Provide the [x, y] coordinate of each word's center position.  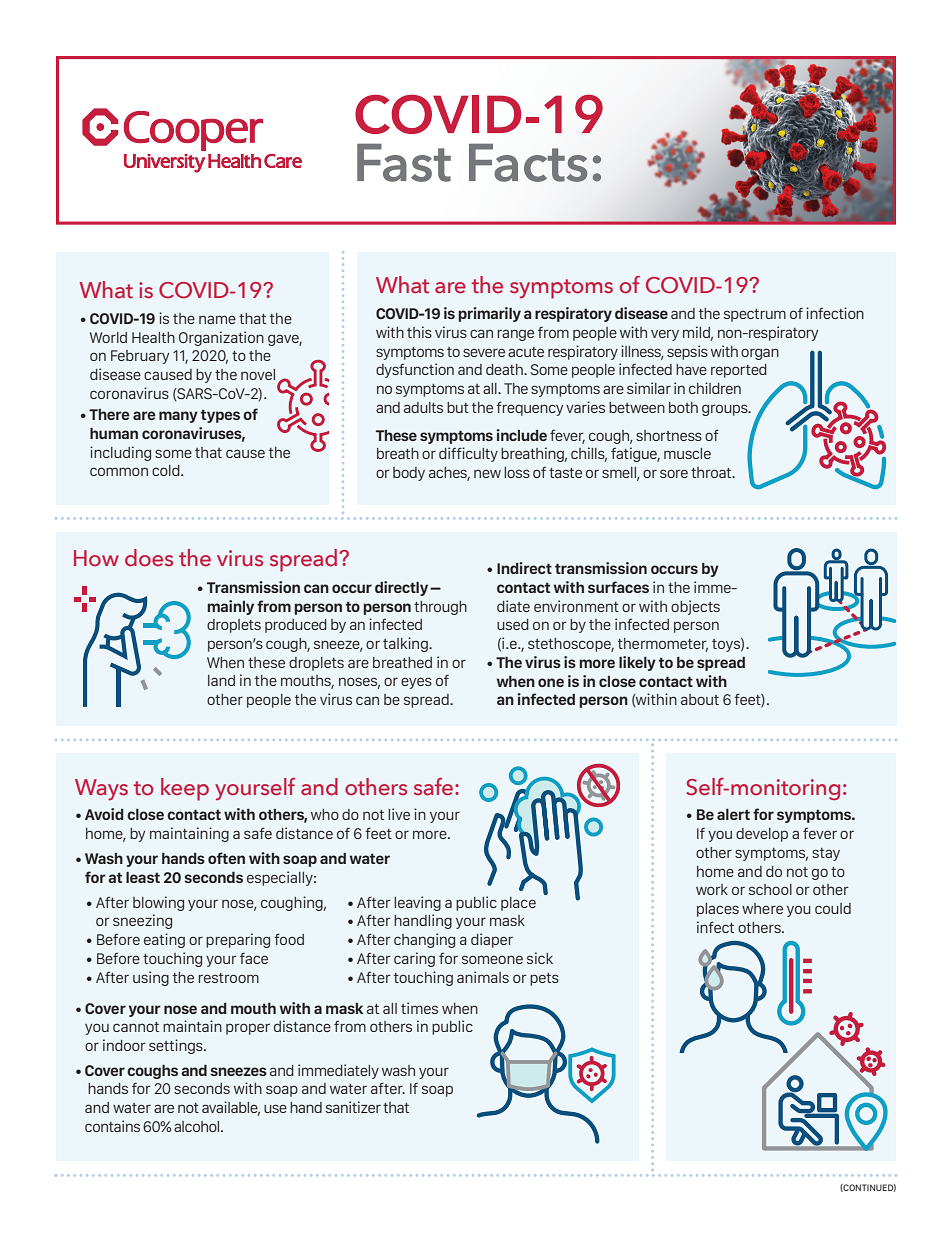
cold [167, 470]
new [487, 473]
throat [712, 472]
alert [733, 814]
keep [185, 789]
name [217, 319]
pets [544, 979]
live [399, 814]
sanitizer [353, 1107]
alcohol [198, 1126]
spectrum [755, 315]
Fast [404, 162]
